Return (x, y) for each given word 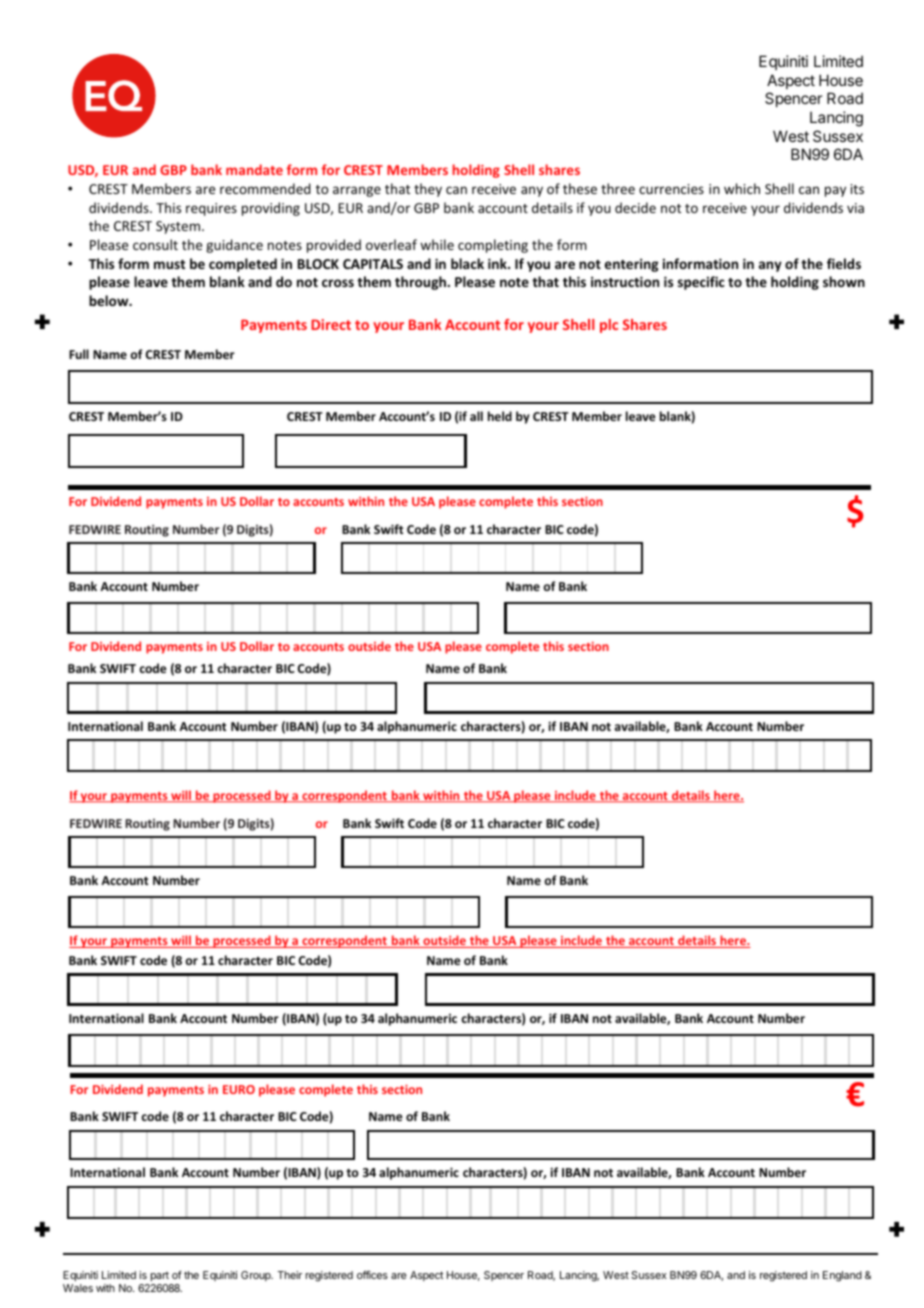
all (476, 416)
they (428, 190)
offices (372, 1275)
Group (257, 1276)
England (842, 1276)
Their (289, 1275)
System (179, 227)
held (500, 416)
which (742, 188)
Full (79, 354)
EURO (239, 1089)
